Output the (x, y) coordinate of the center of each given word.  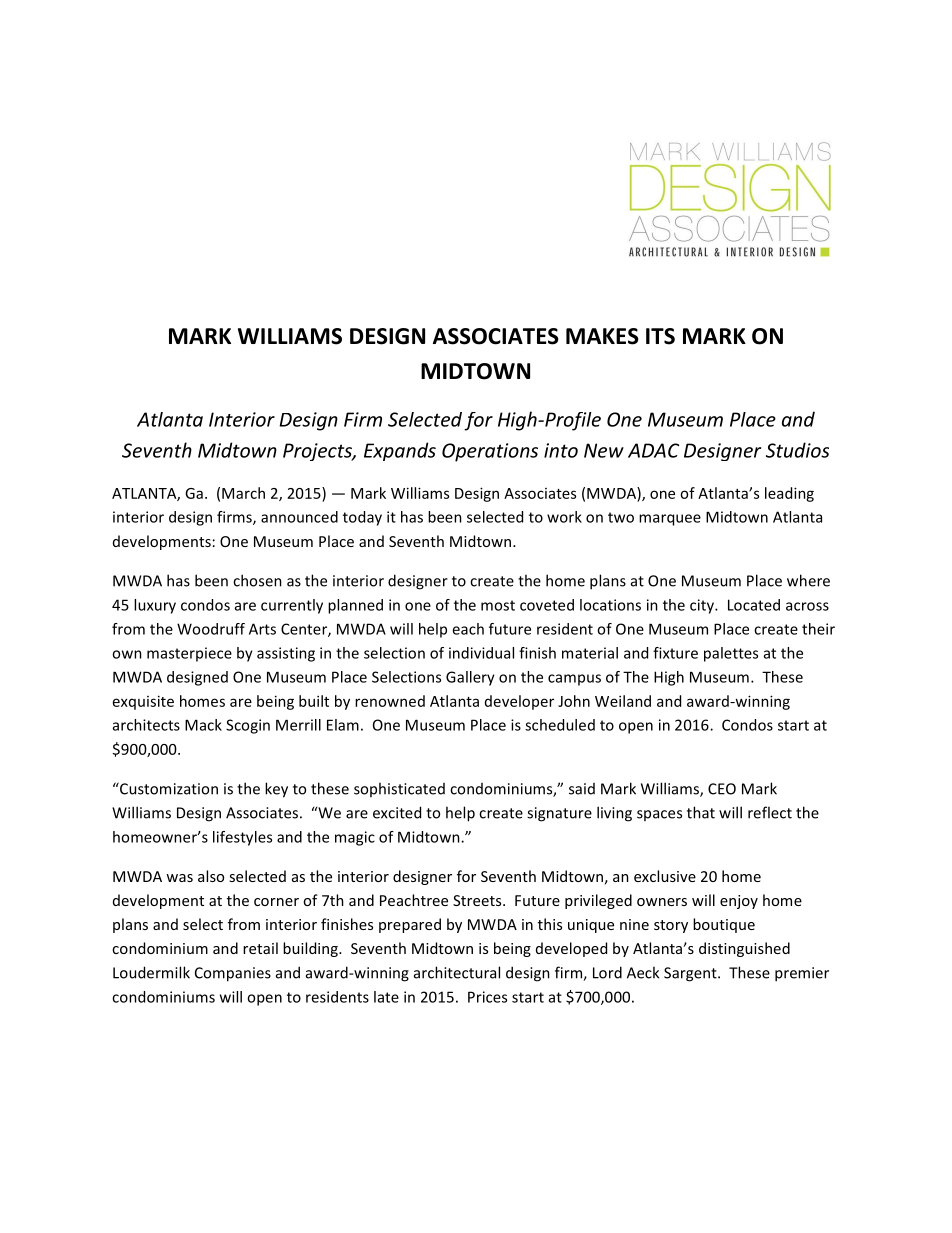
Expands (400, 451)
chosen (257, 580)
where (808, 580)
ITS (660, 336)
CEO (722, 789)
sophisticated (399, 789)
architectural (457, 972)
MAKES (602, 336)
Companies (233, 974)
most (498, 605)
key (276, 790)
